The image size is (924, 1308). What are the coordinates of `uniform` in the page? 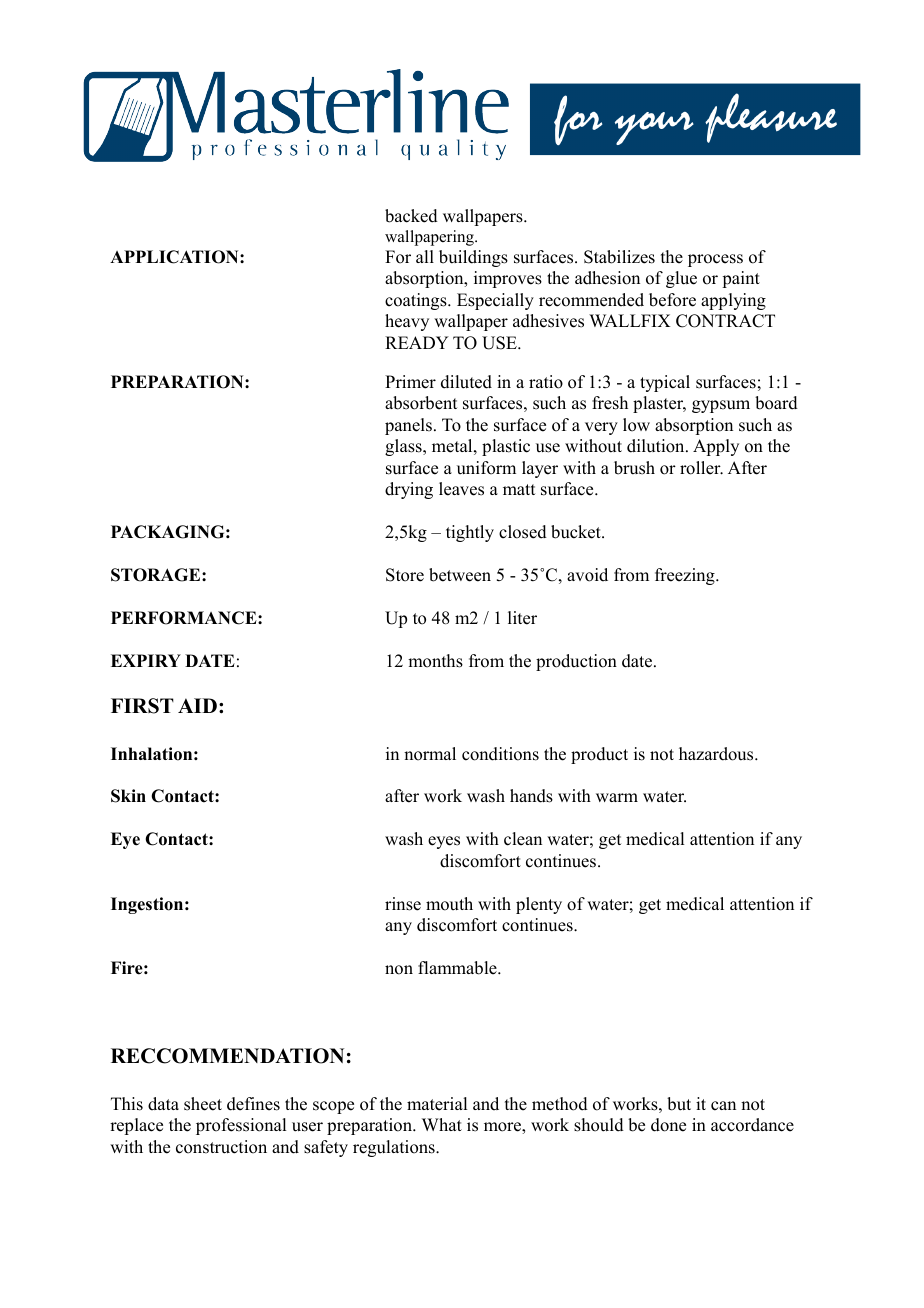 It's located at (486, 468).
